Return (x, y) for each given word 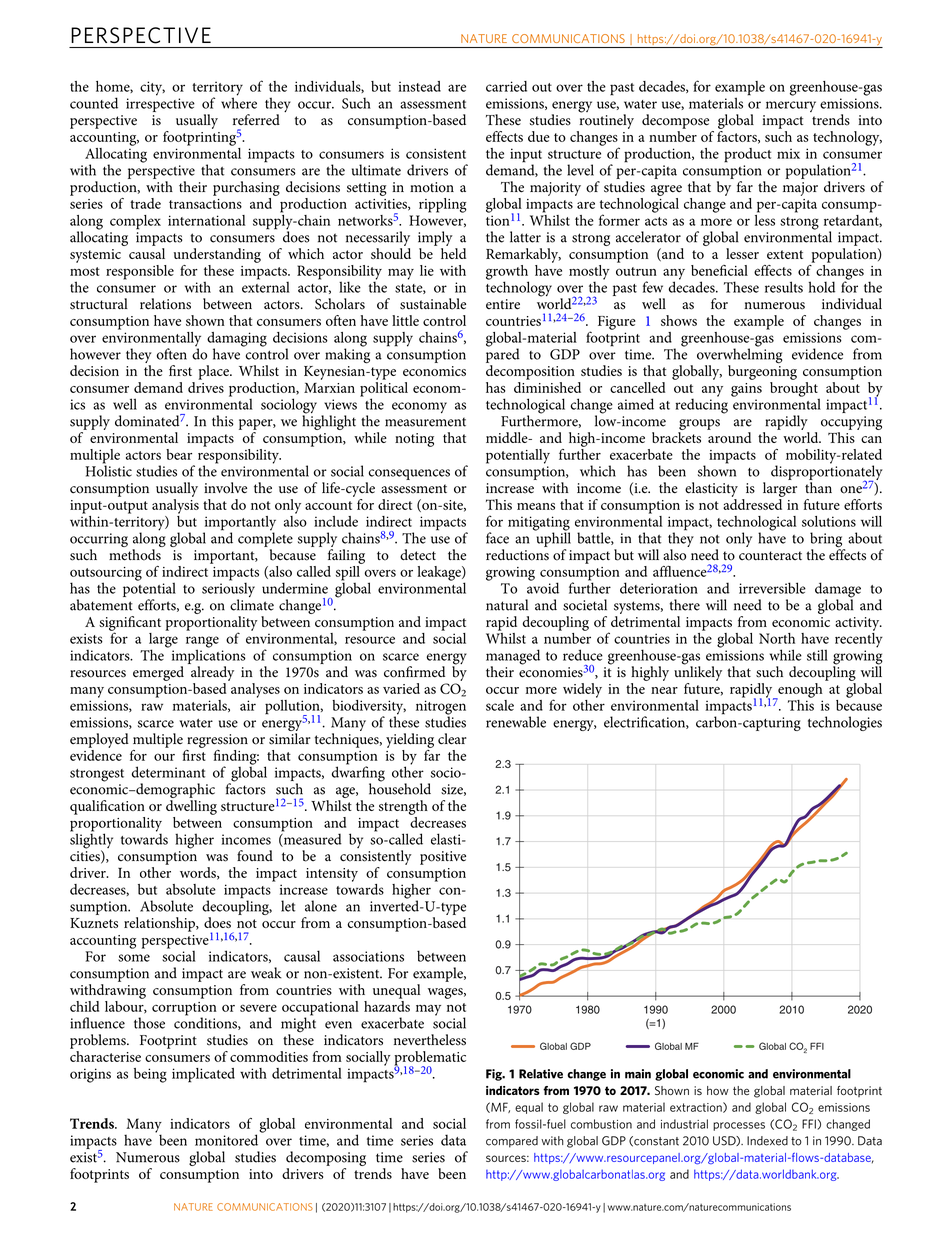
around (729, 437)
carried (506, 86)
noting (414, 440)
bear (179, 454)
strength (403, 807)
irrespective (160, 105)
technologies (845, 723)
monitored (226, 1140)
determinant (168, 772)
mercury (791, 106)
